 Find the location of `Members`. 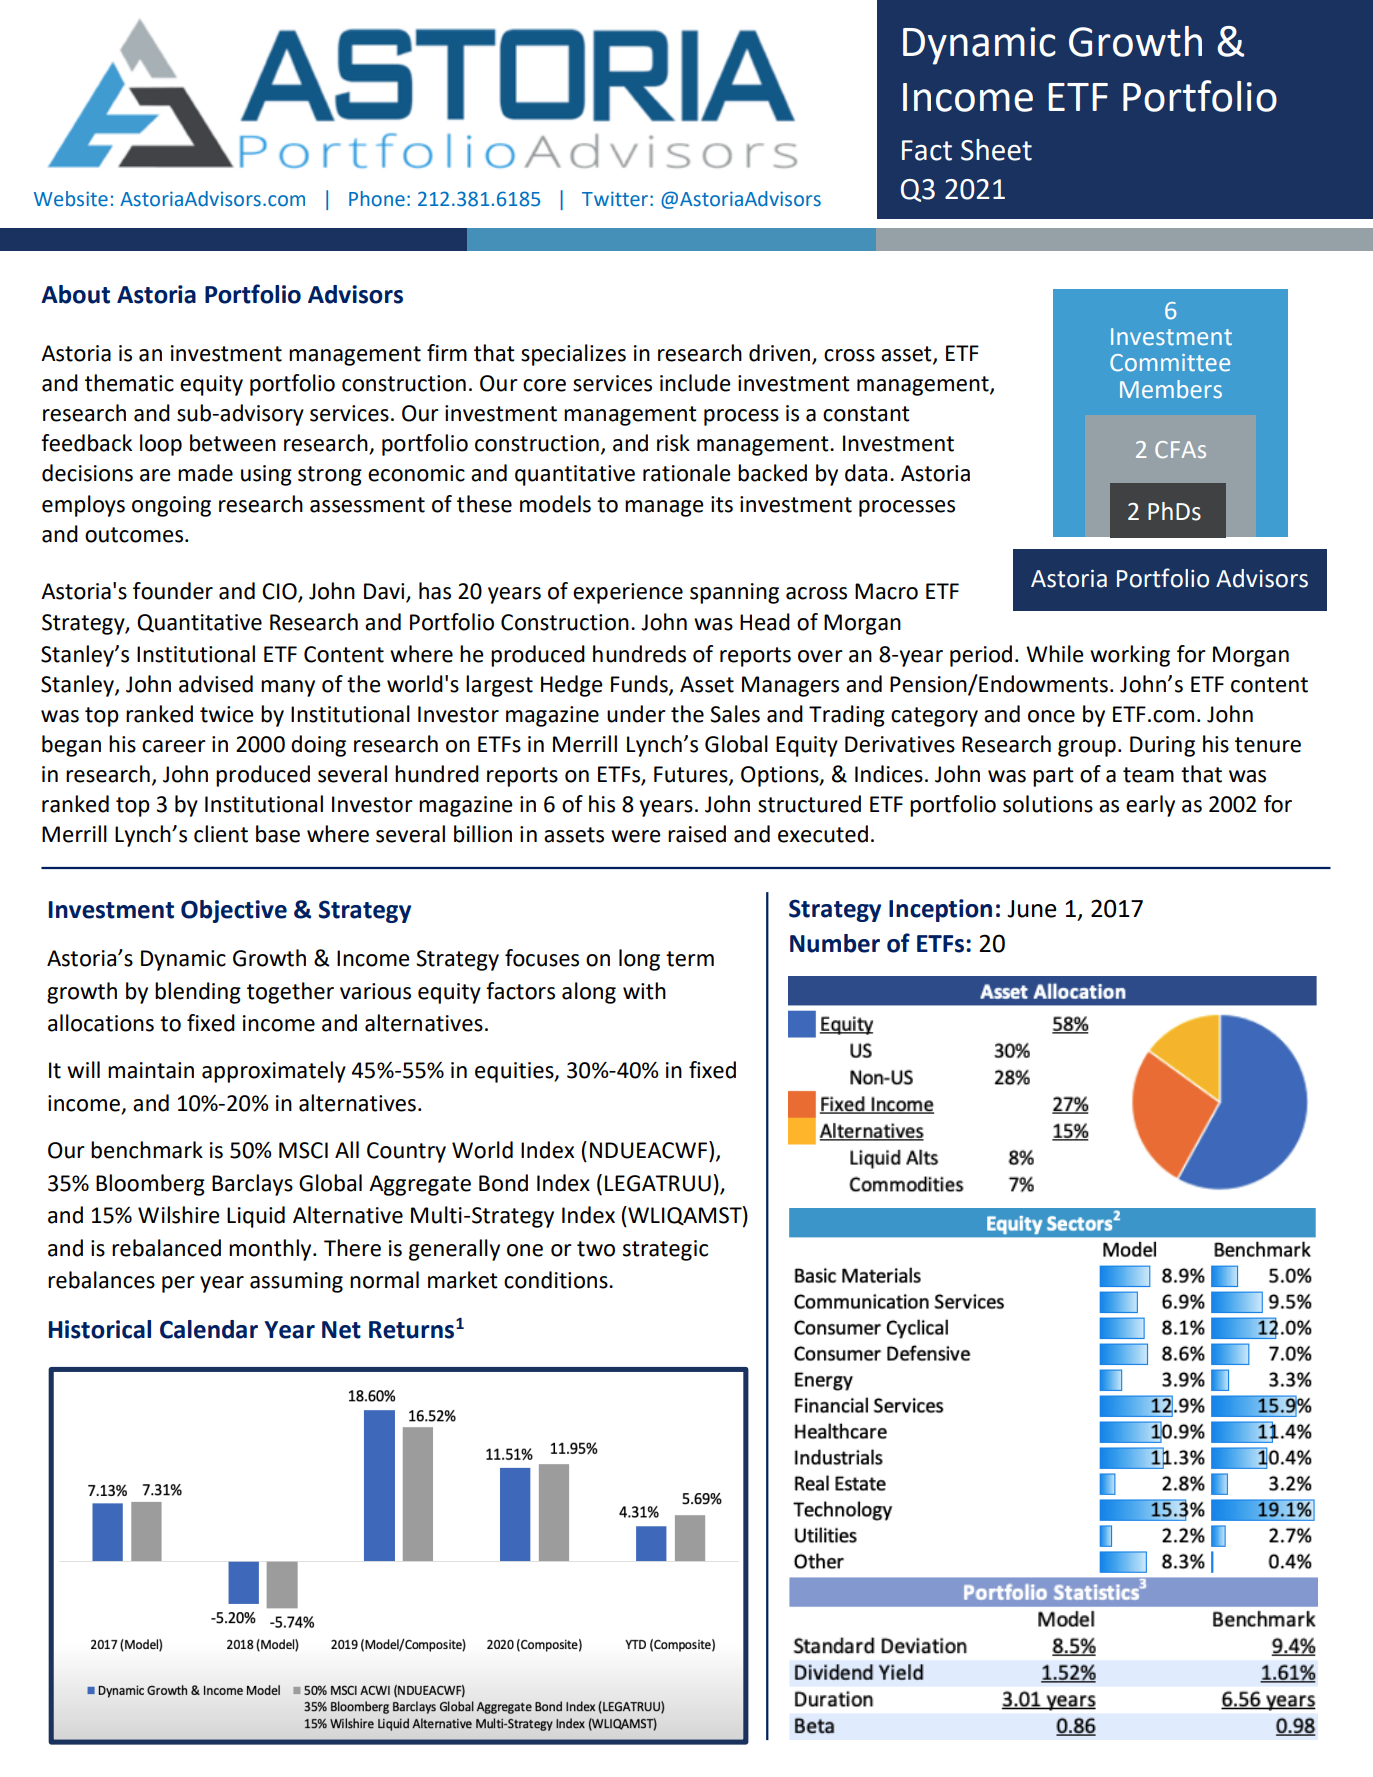

Members is located at coordinates (1171, 389).
